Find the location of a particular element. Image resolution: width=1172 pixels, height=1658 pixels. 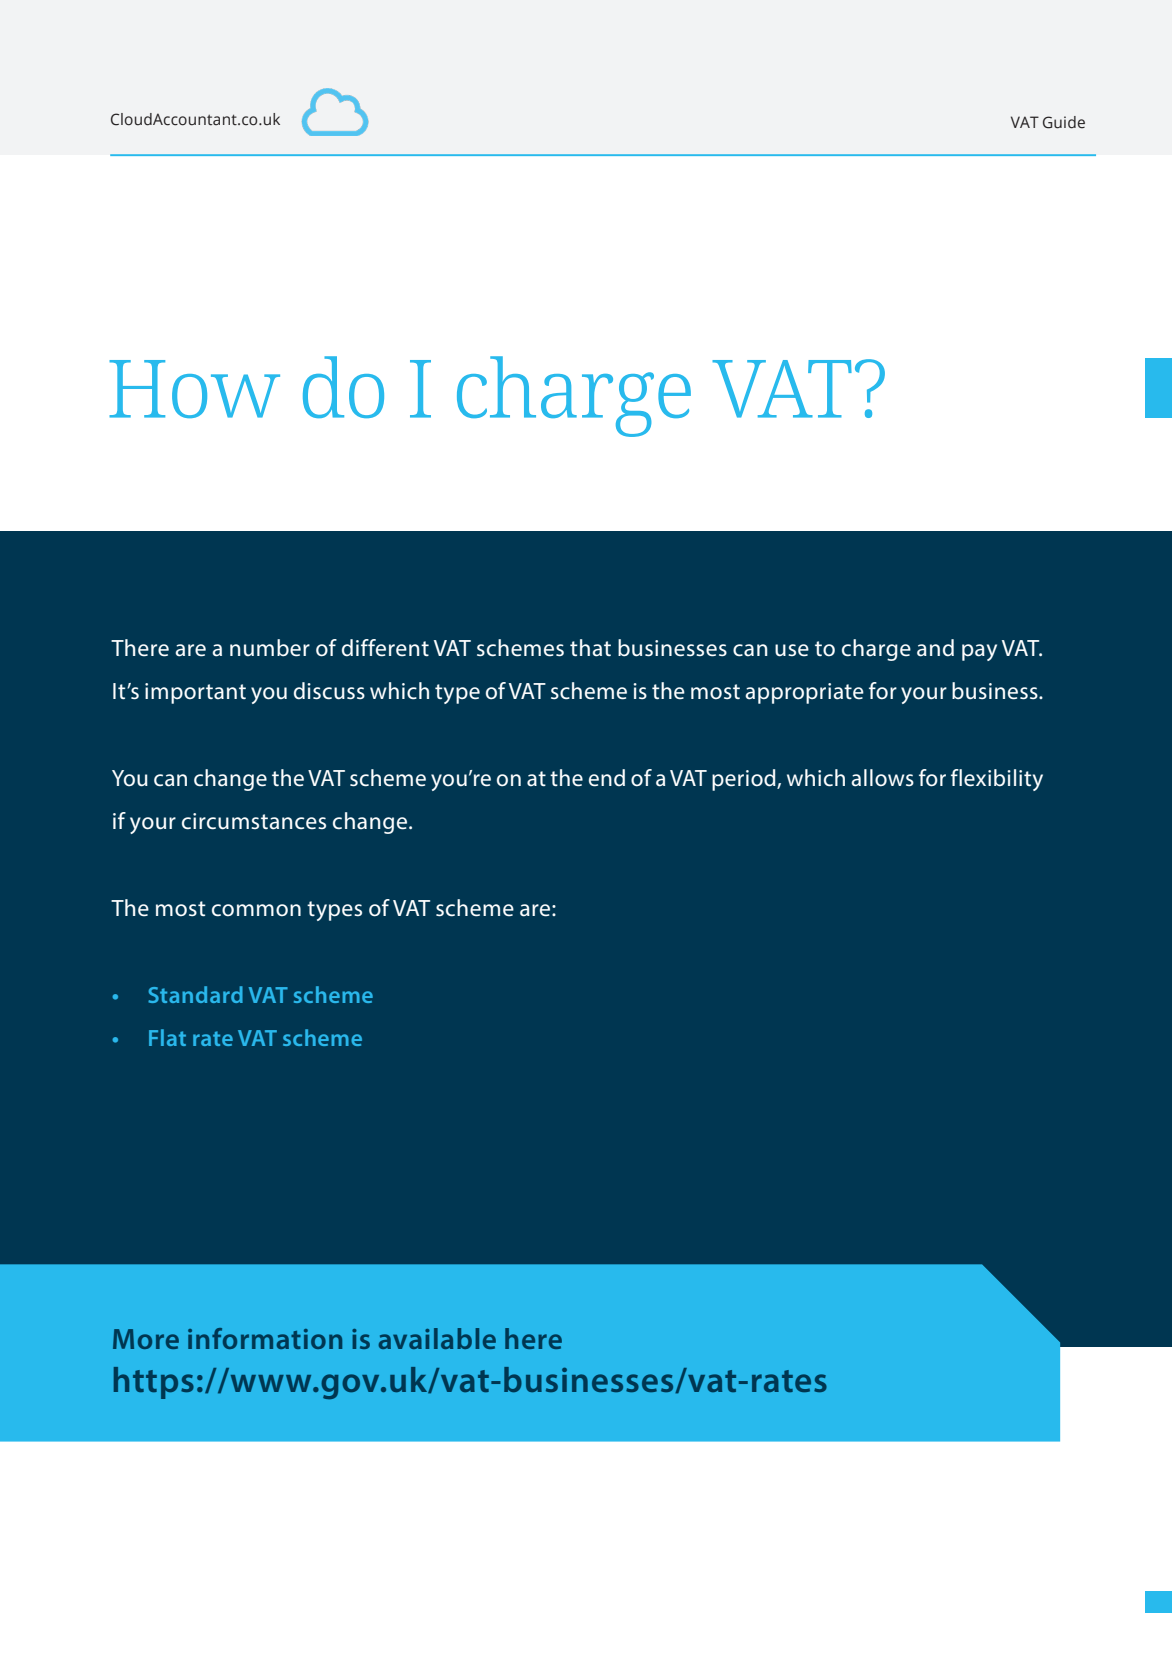

available is located at coordinates (437, 1338).
